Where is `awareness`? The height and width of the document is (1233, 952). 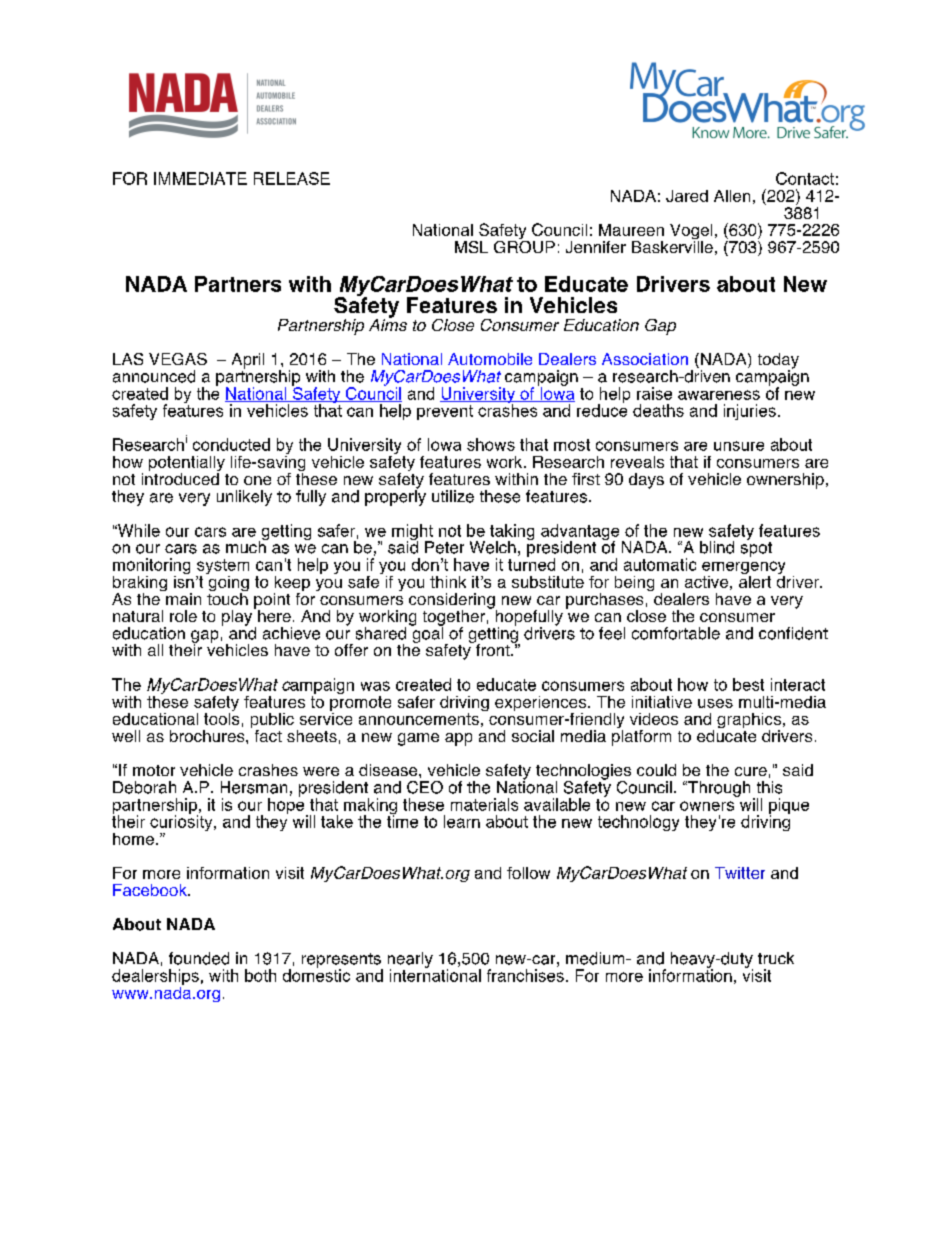 awareness is located at coordinates (719, 395).
